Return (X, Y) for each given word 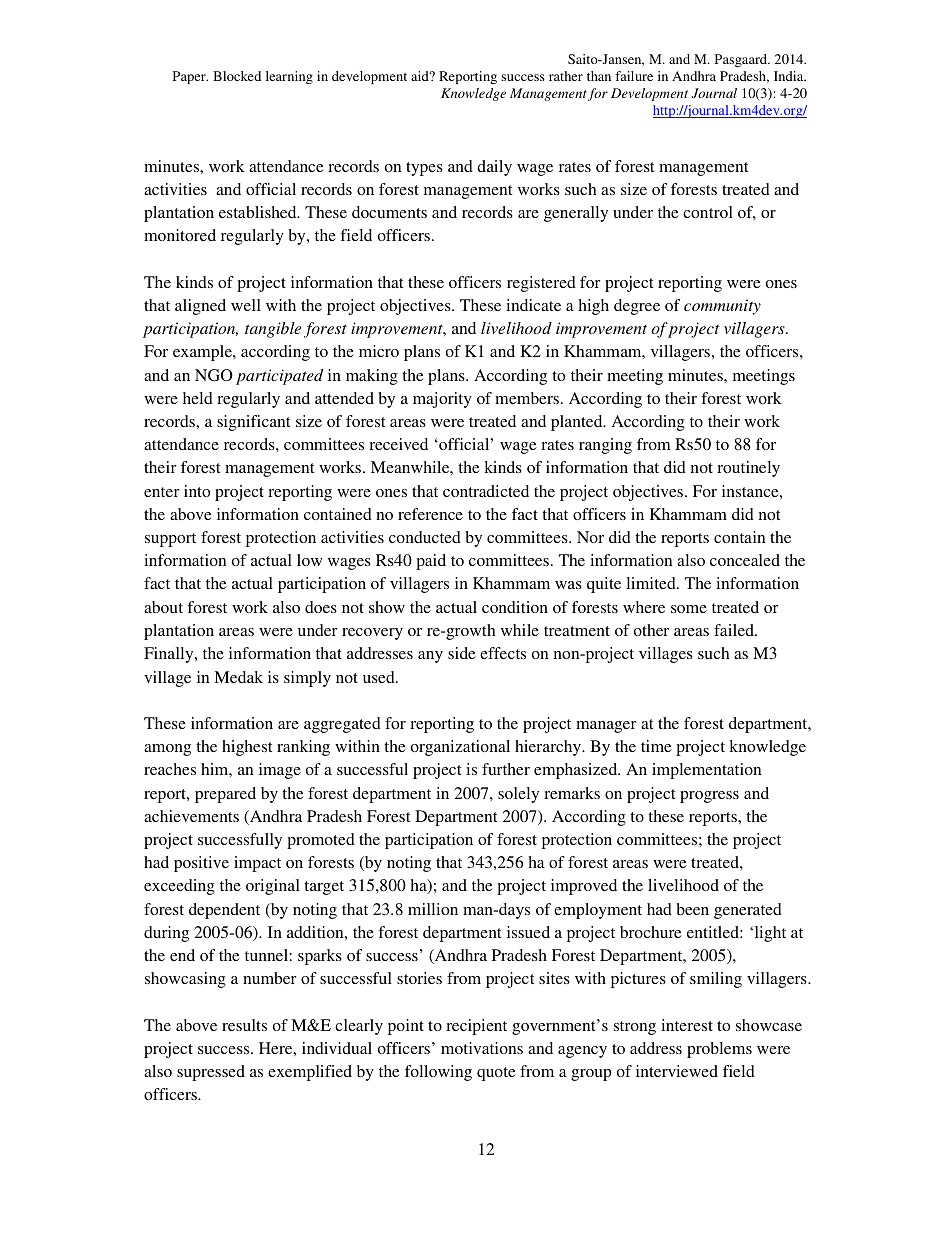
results (244, 1025)
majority (442, 400)
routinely (748, 469)
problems (719, 1050)
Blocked (237, 76)
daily (494, 168)
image (280, 771)
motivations (482, 1048)
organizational (460, 748)
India (790, 76)
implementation (706, 771)
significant (253, 423)
